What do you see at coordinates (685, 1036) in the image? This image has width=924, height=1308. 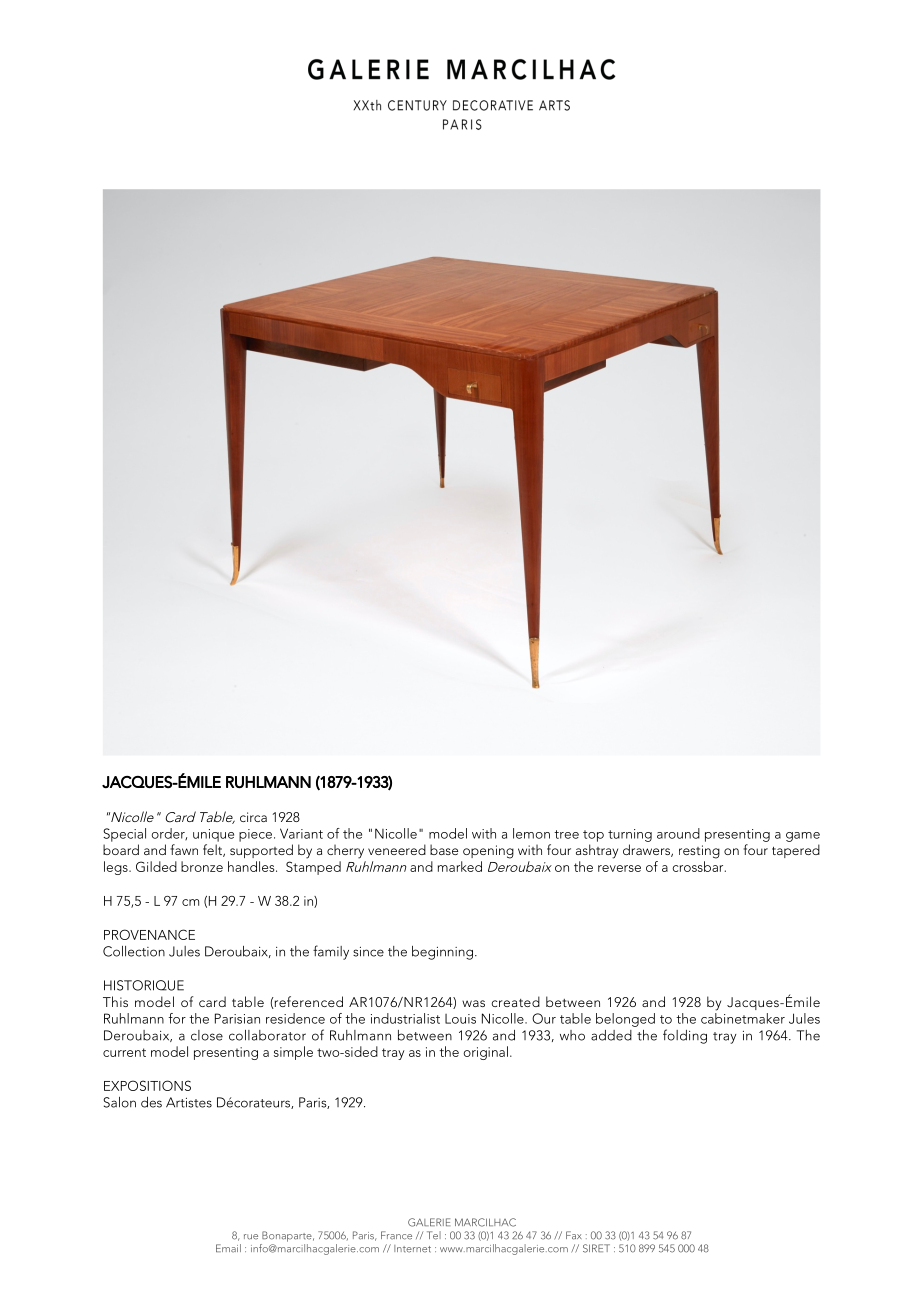 I see `folding` at bounding box center [685, 1036].
